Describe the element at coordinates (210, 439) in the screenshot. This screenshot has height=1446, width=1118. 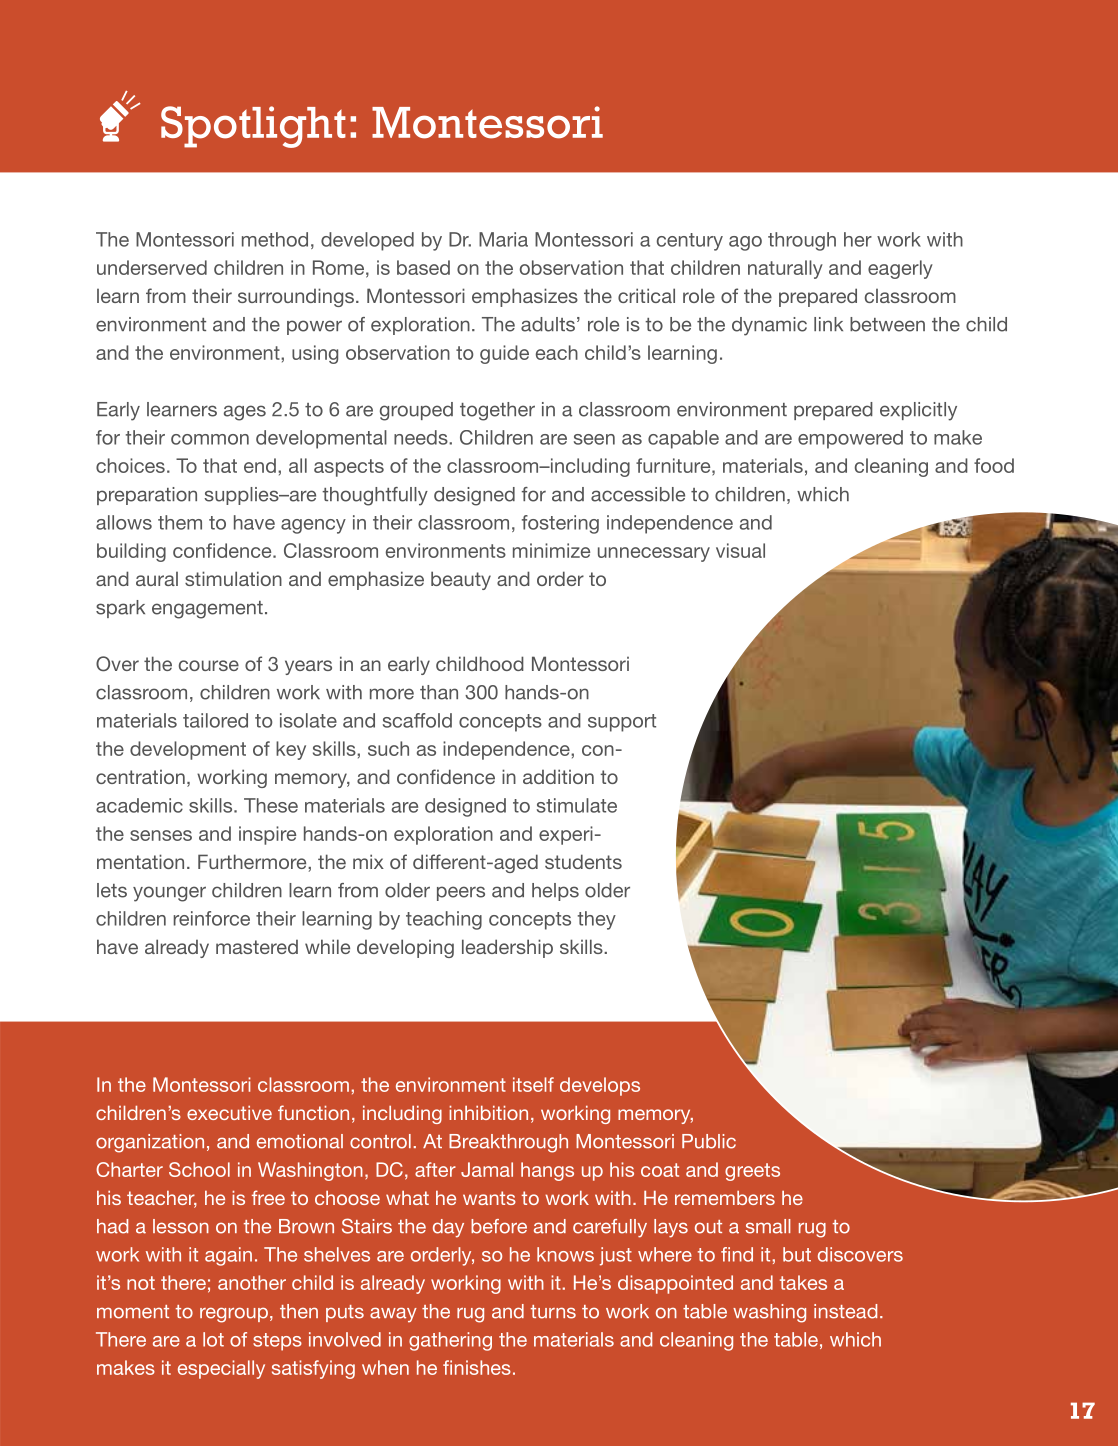
I see `common` at that location.
